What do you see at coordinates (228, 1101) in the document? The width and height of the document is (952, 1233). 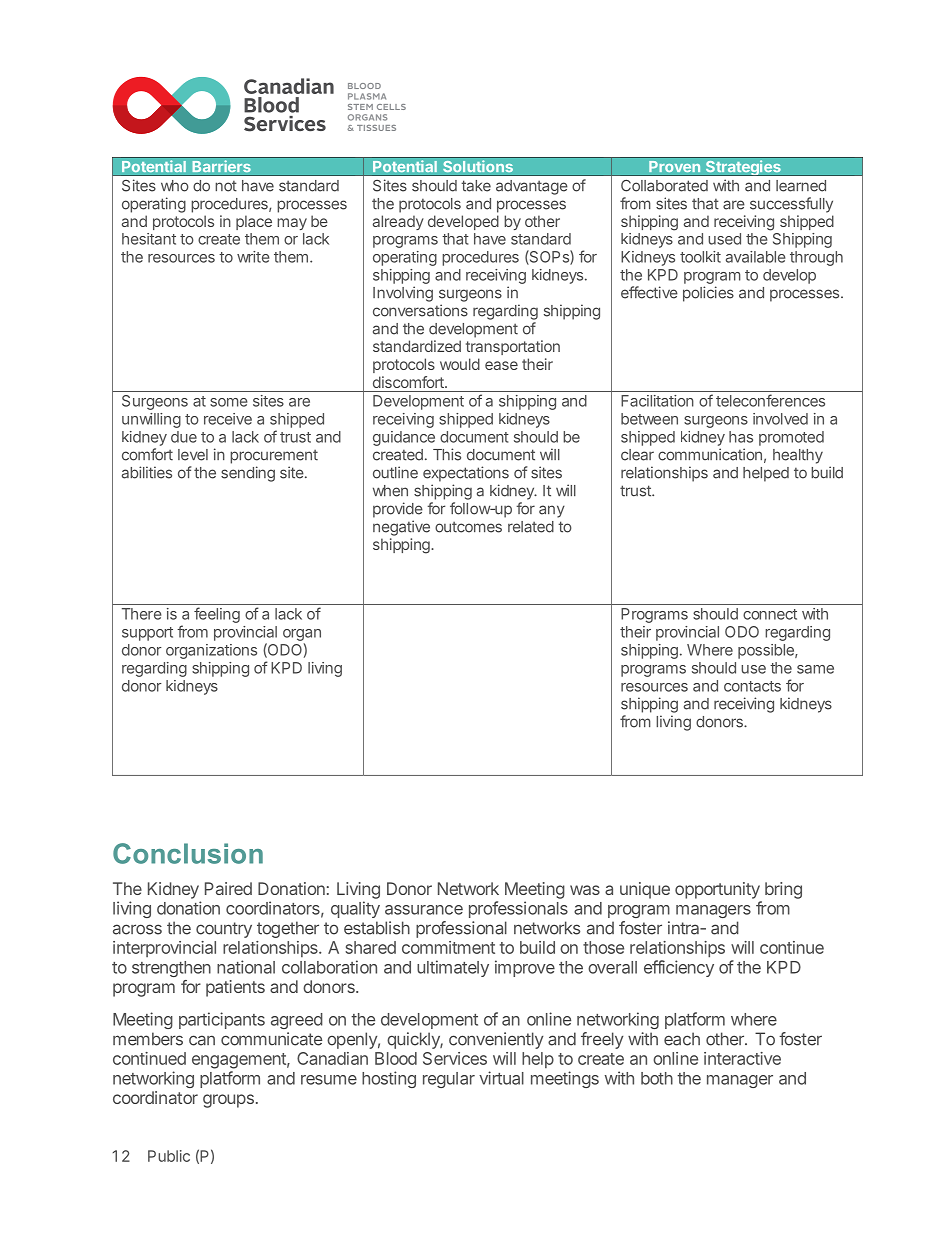 I see `groups` at bounding box center [228, 1101].
